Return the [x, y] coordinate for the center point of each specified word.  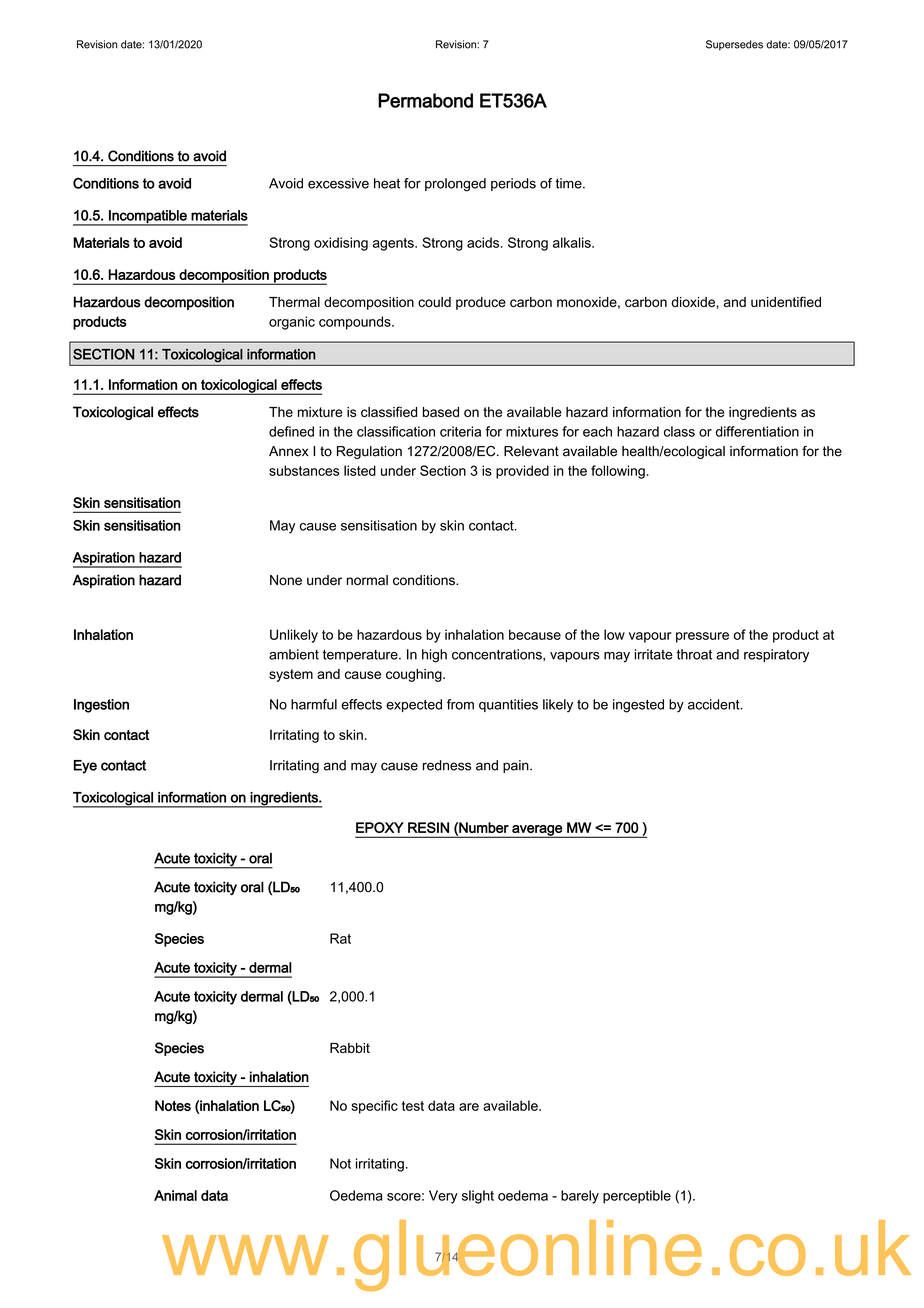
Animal [175, 1195]
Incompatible [148, 218]
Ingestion [101, 706]
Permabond [425, 100]
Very [443, 1197]
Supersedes [734, 45]
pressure [702, 637]
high [434, 656]
